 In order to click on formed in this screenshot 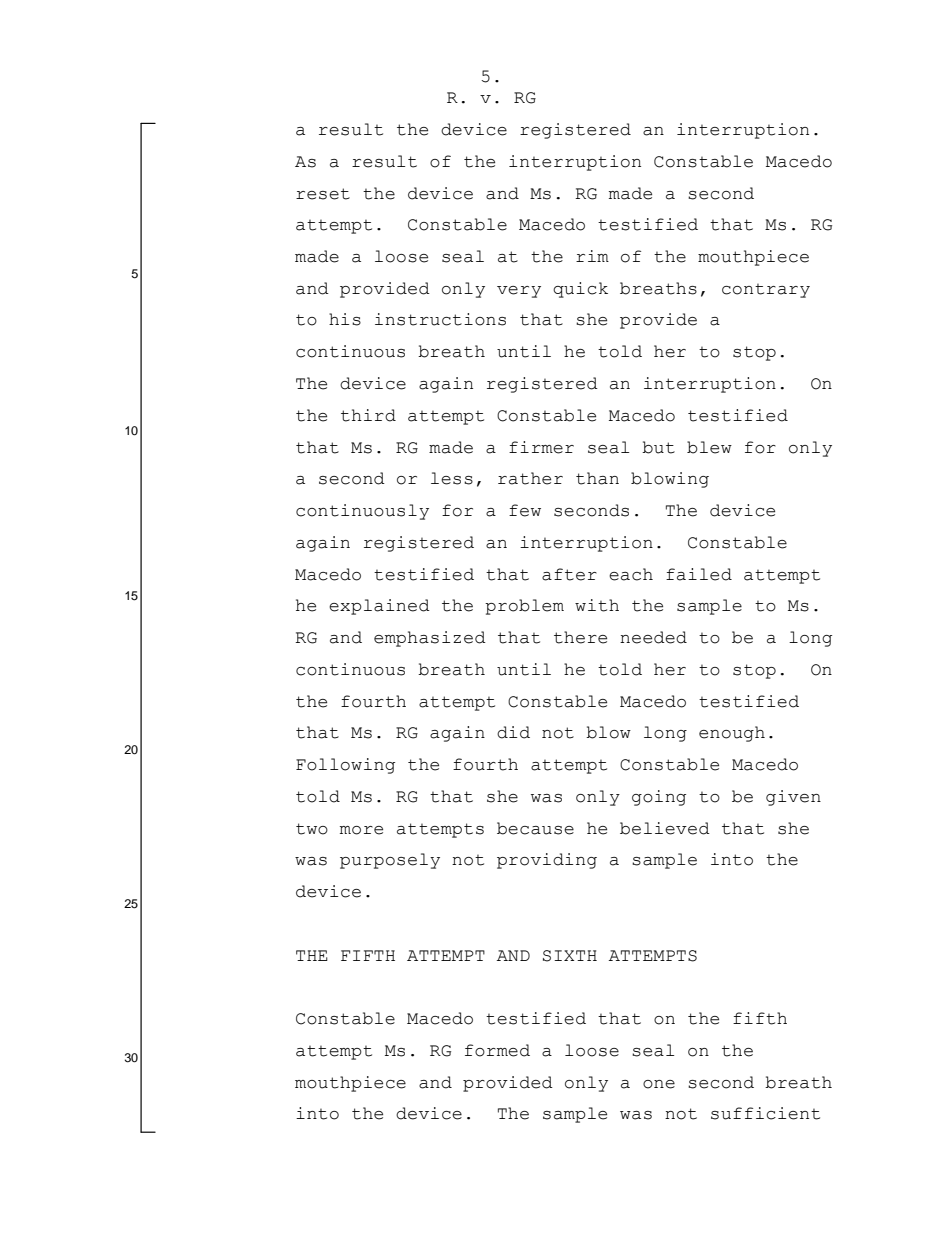, I will do `click(497, 1050)`.
